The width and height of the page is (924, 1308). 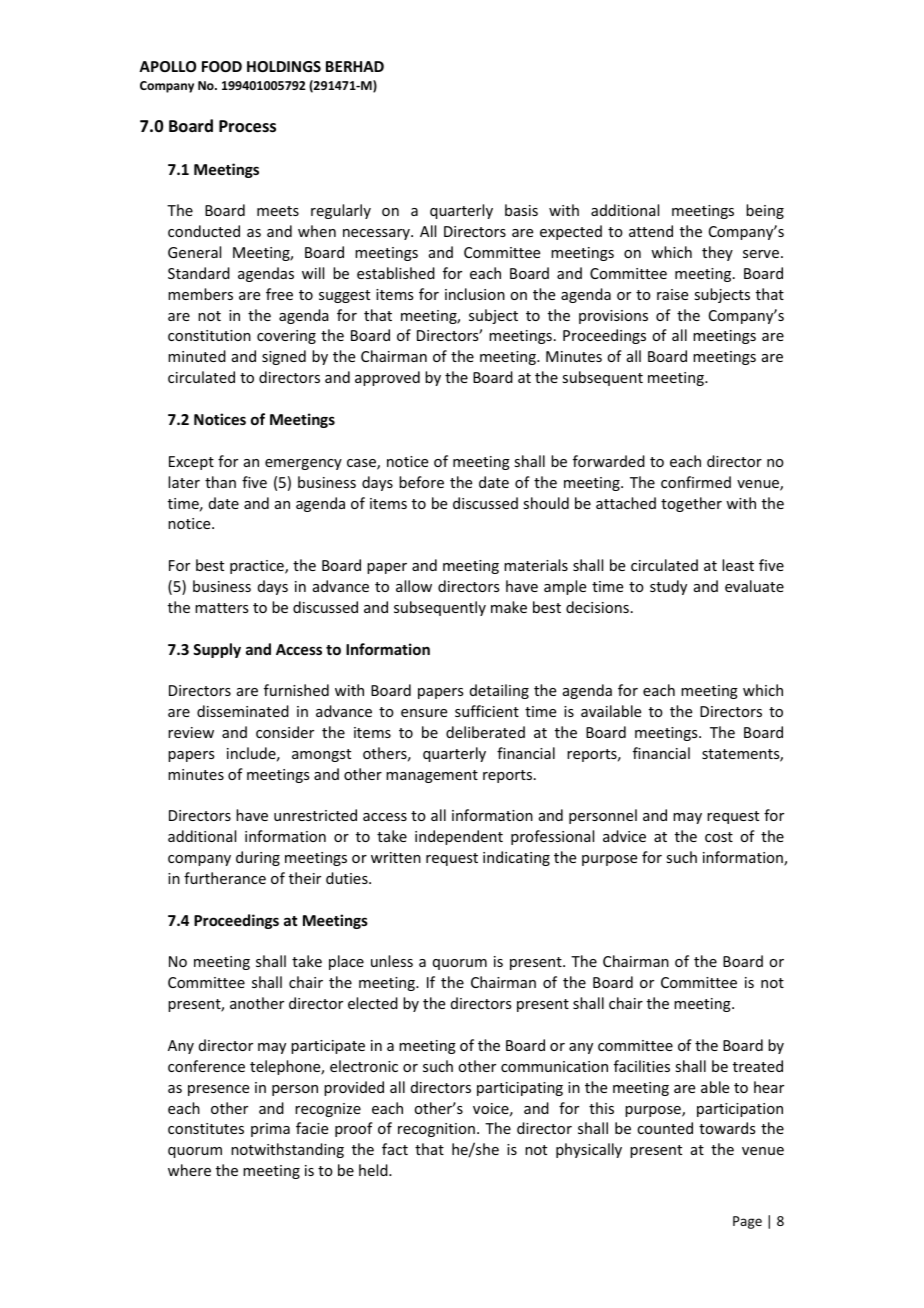 I want to click on being, so click(x=765, y=211).
